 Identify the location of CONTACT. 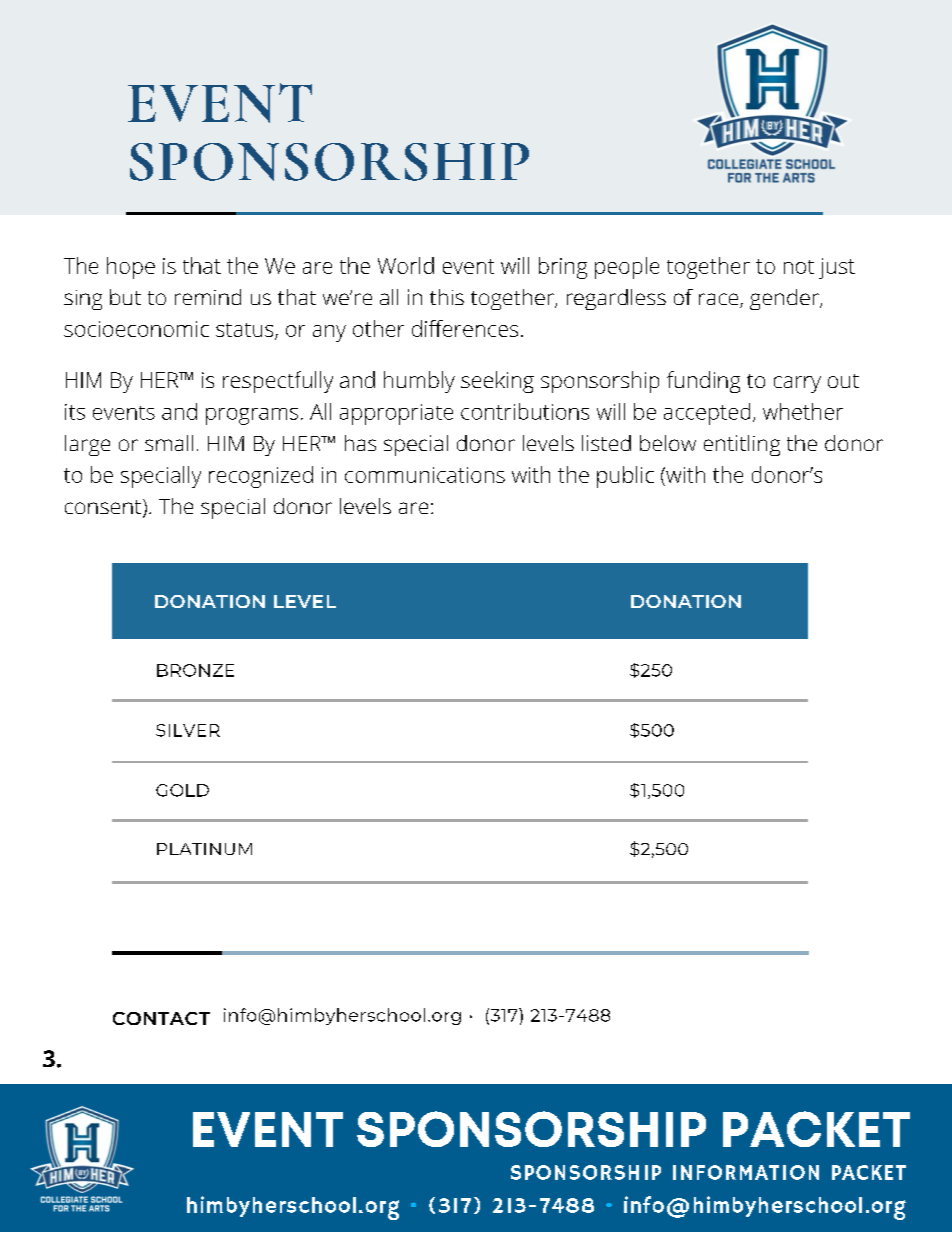
(161, 1018).
